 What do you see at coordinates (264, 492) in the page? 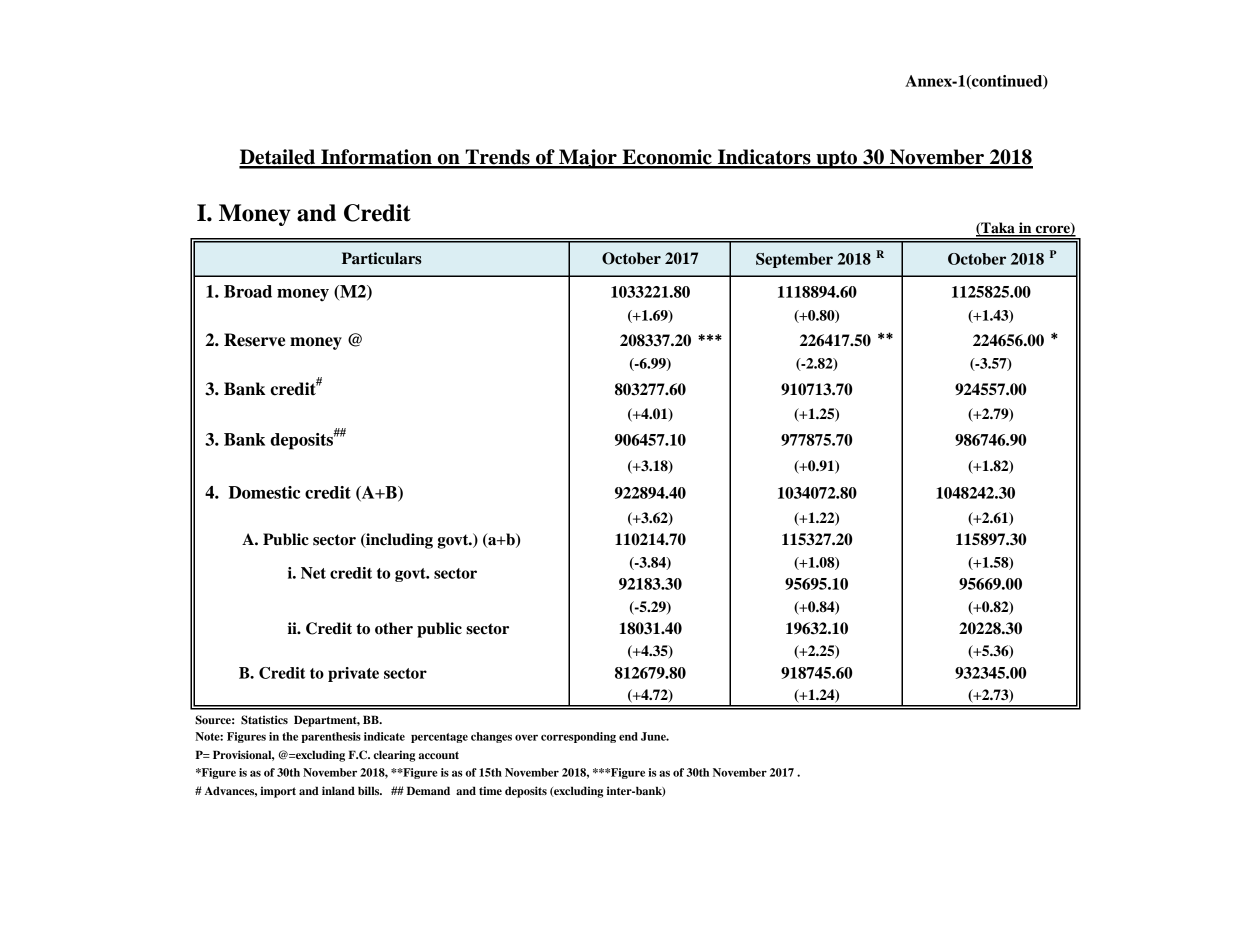
I see `Domestic` at bounding box center [264, 492].
